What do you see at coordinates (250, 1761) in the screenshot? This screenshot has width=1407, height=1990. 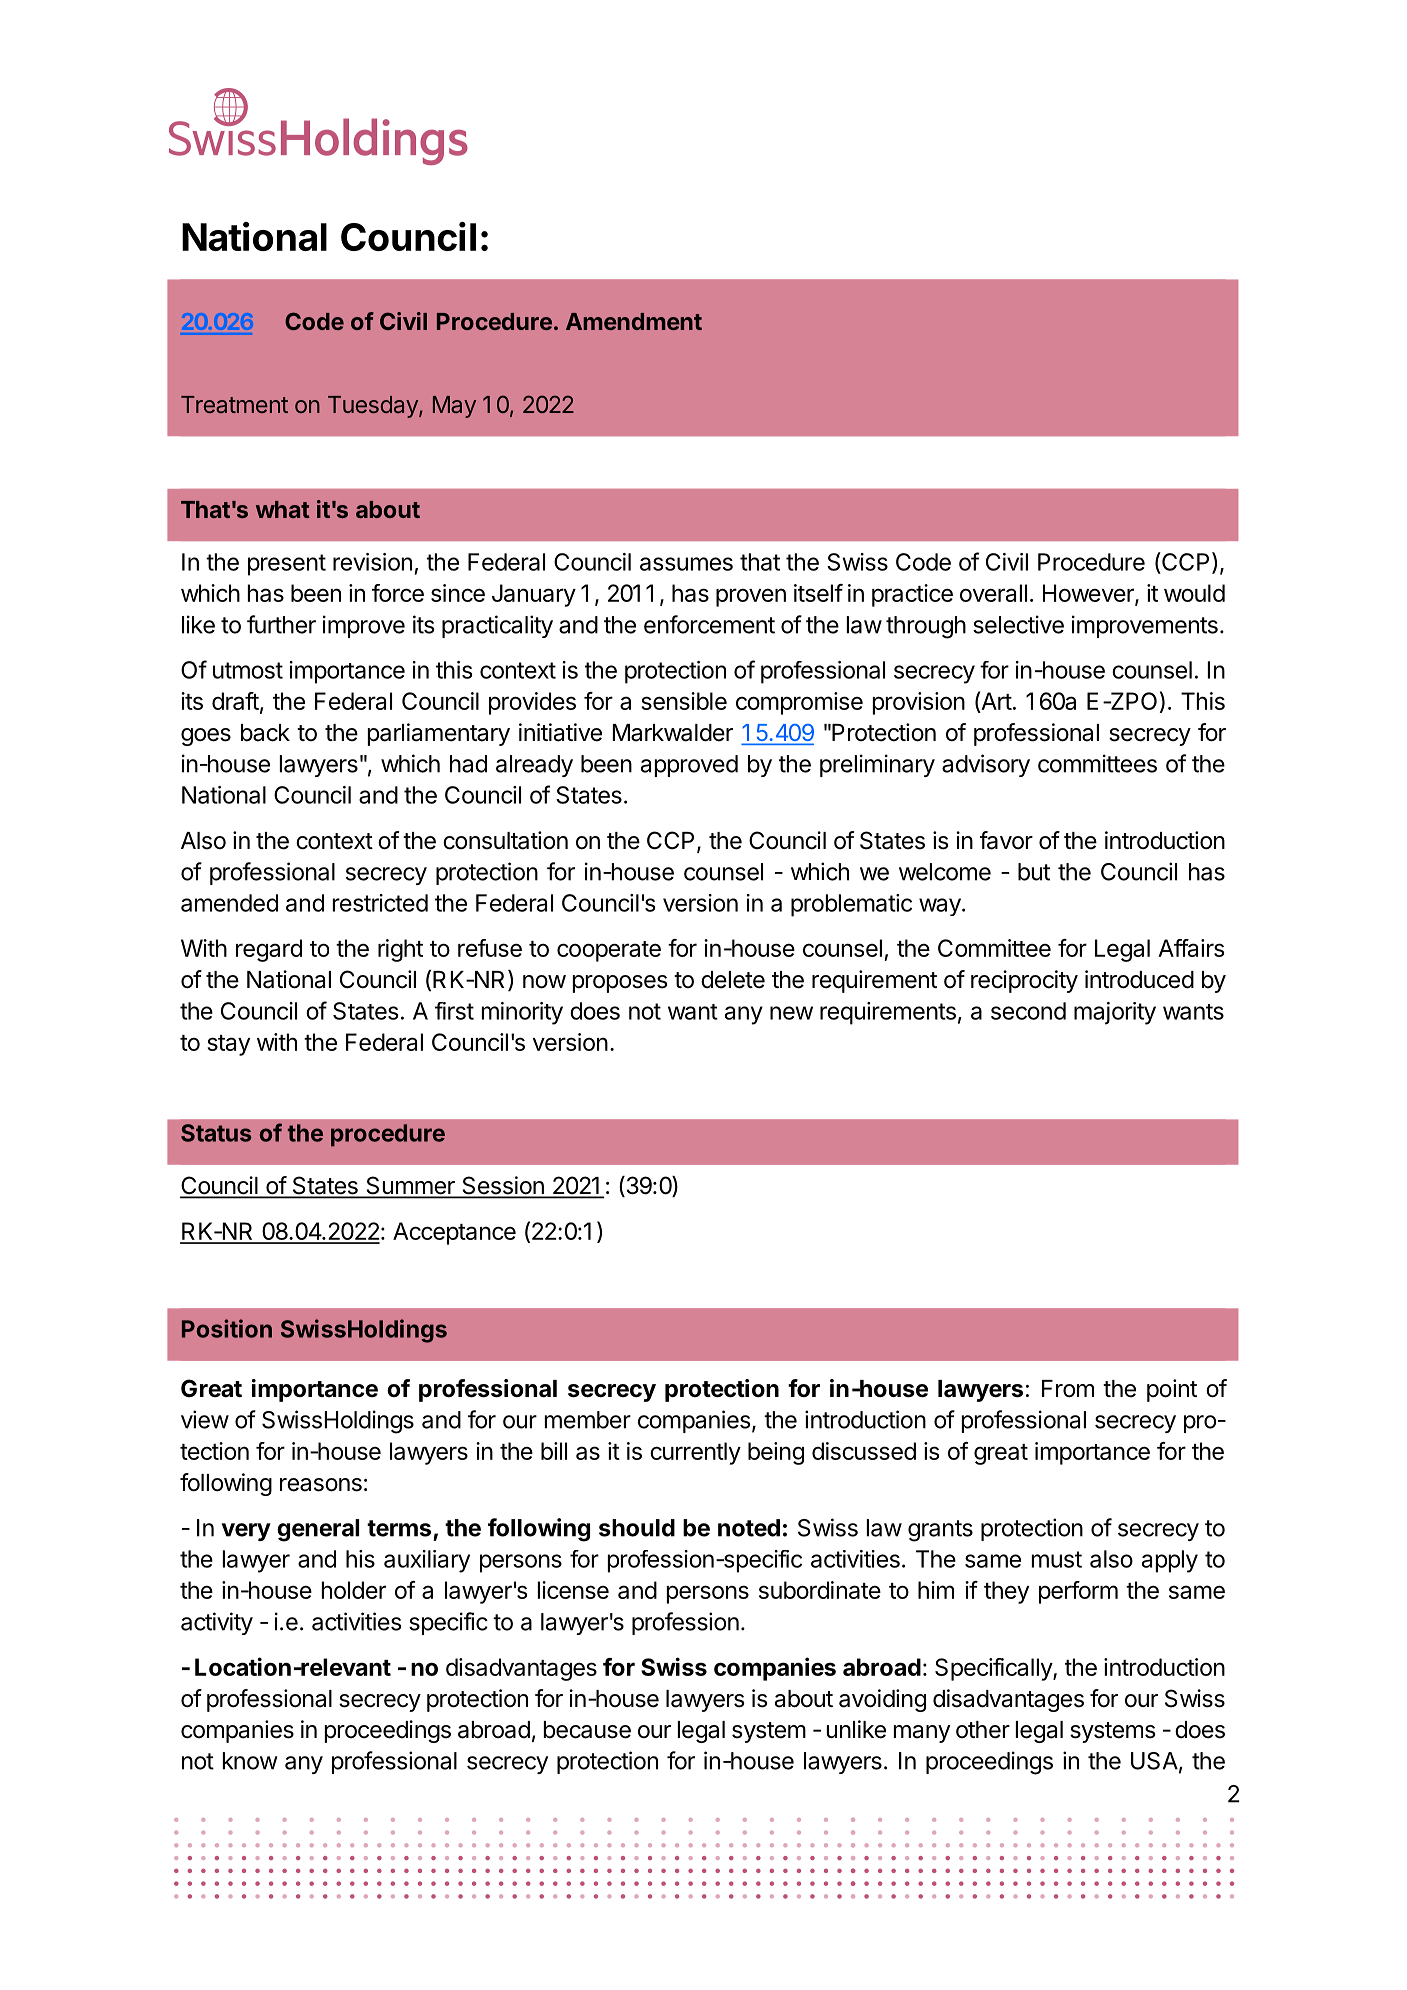 I see `know` at bounding box center [250, 1761].
